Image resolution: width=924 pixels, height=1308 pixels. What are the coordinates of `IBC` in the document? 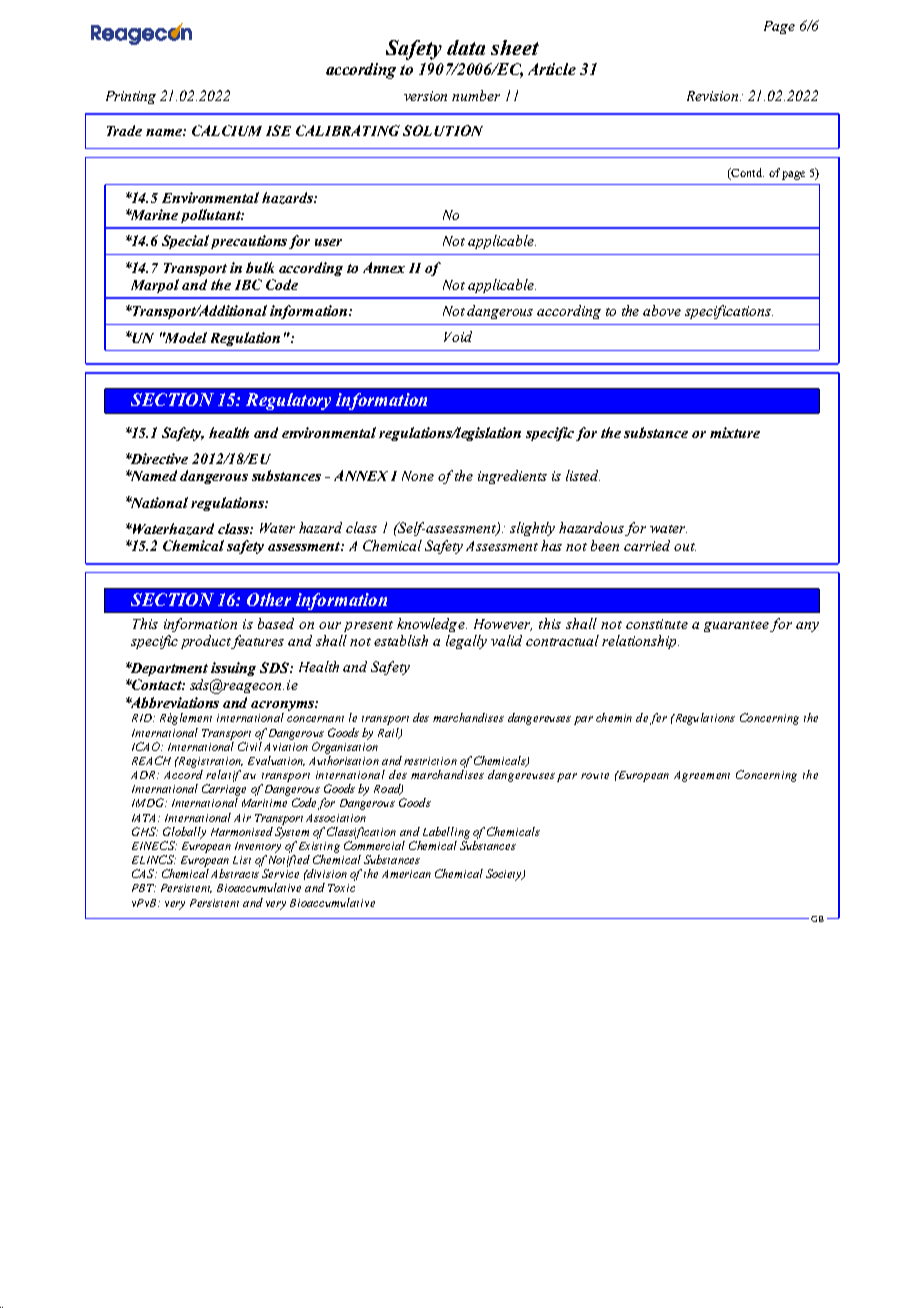 It's located at (248, 284).
